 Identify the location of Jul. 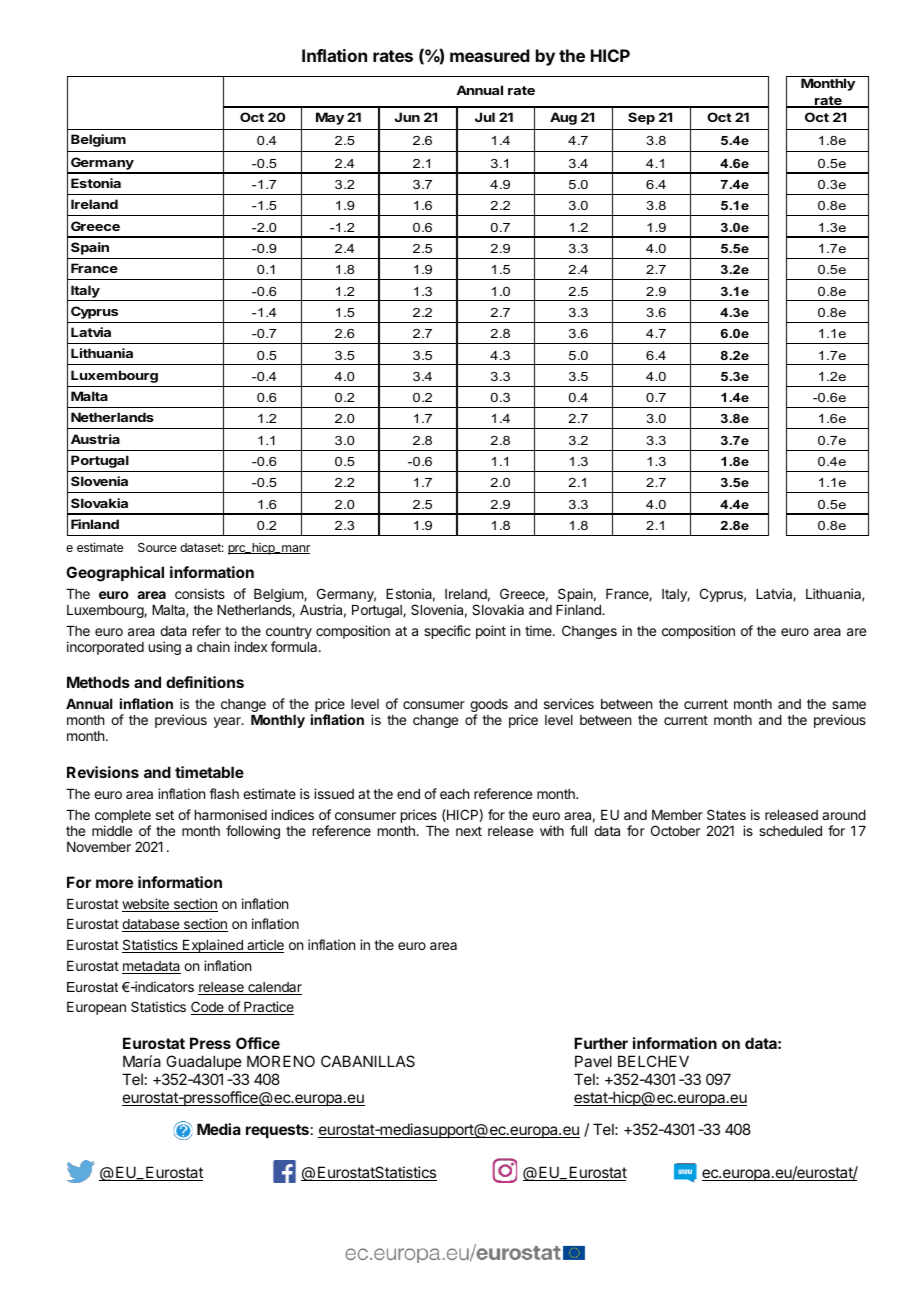
(485, 117).
